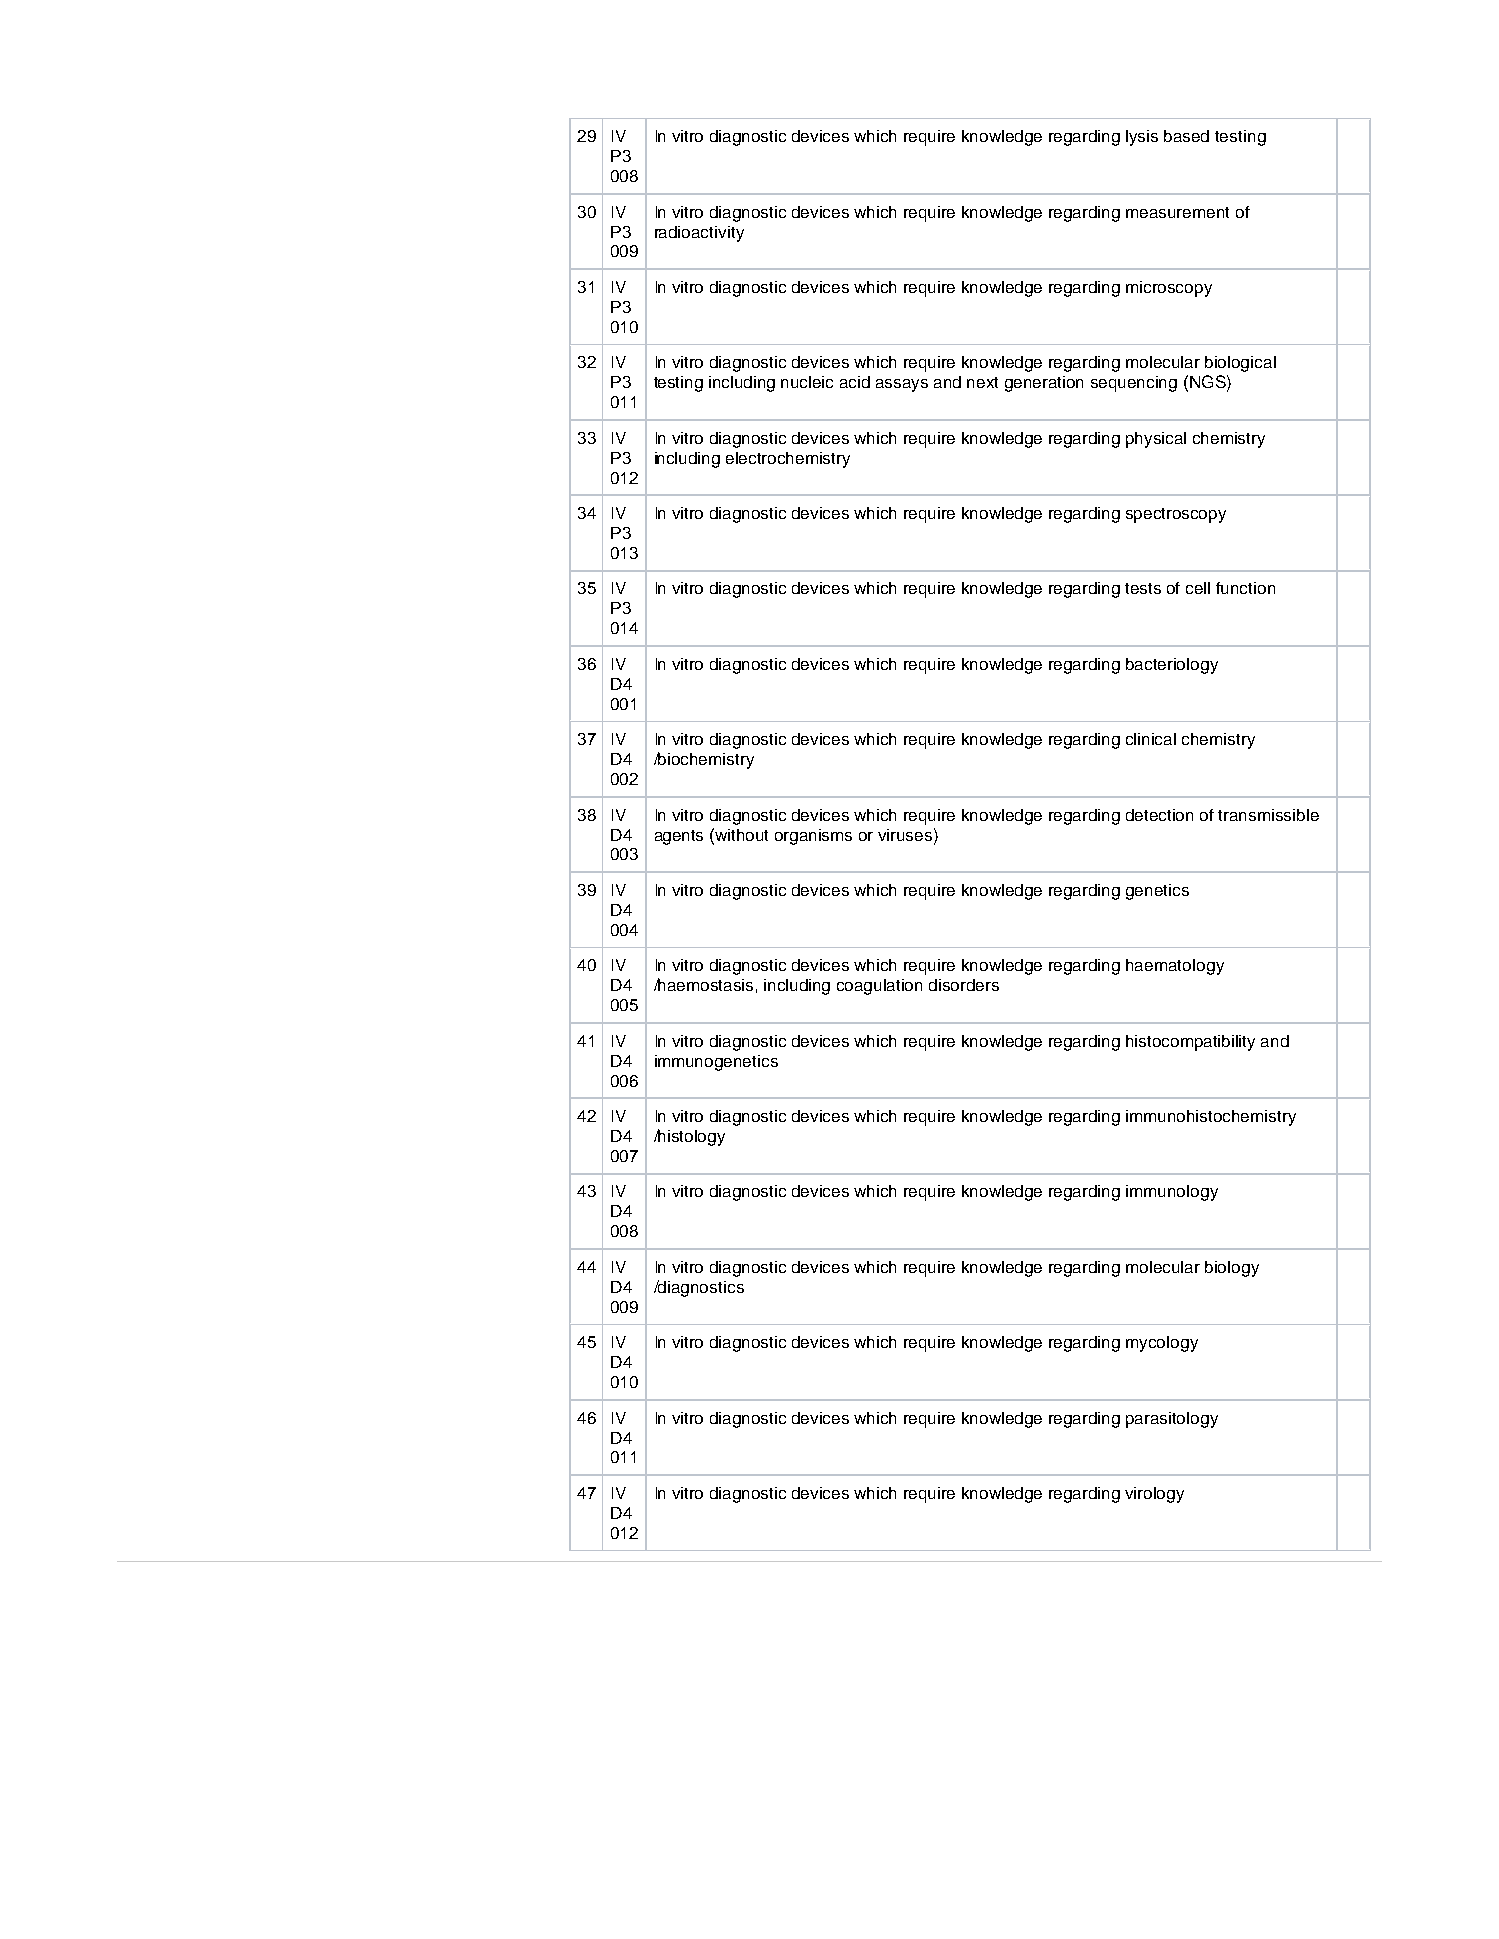 Image resolution: width=1499 pixels, height=1939 pixels. I want to click on lysis, so click(1142, 138).
